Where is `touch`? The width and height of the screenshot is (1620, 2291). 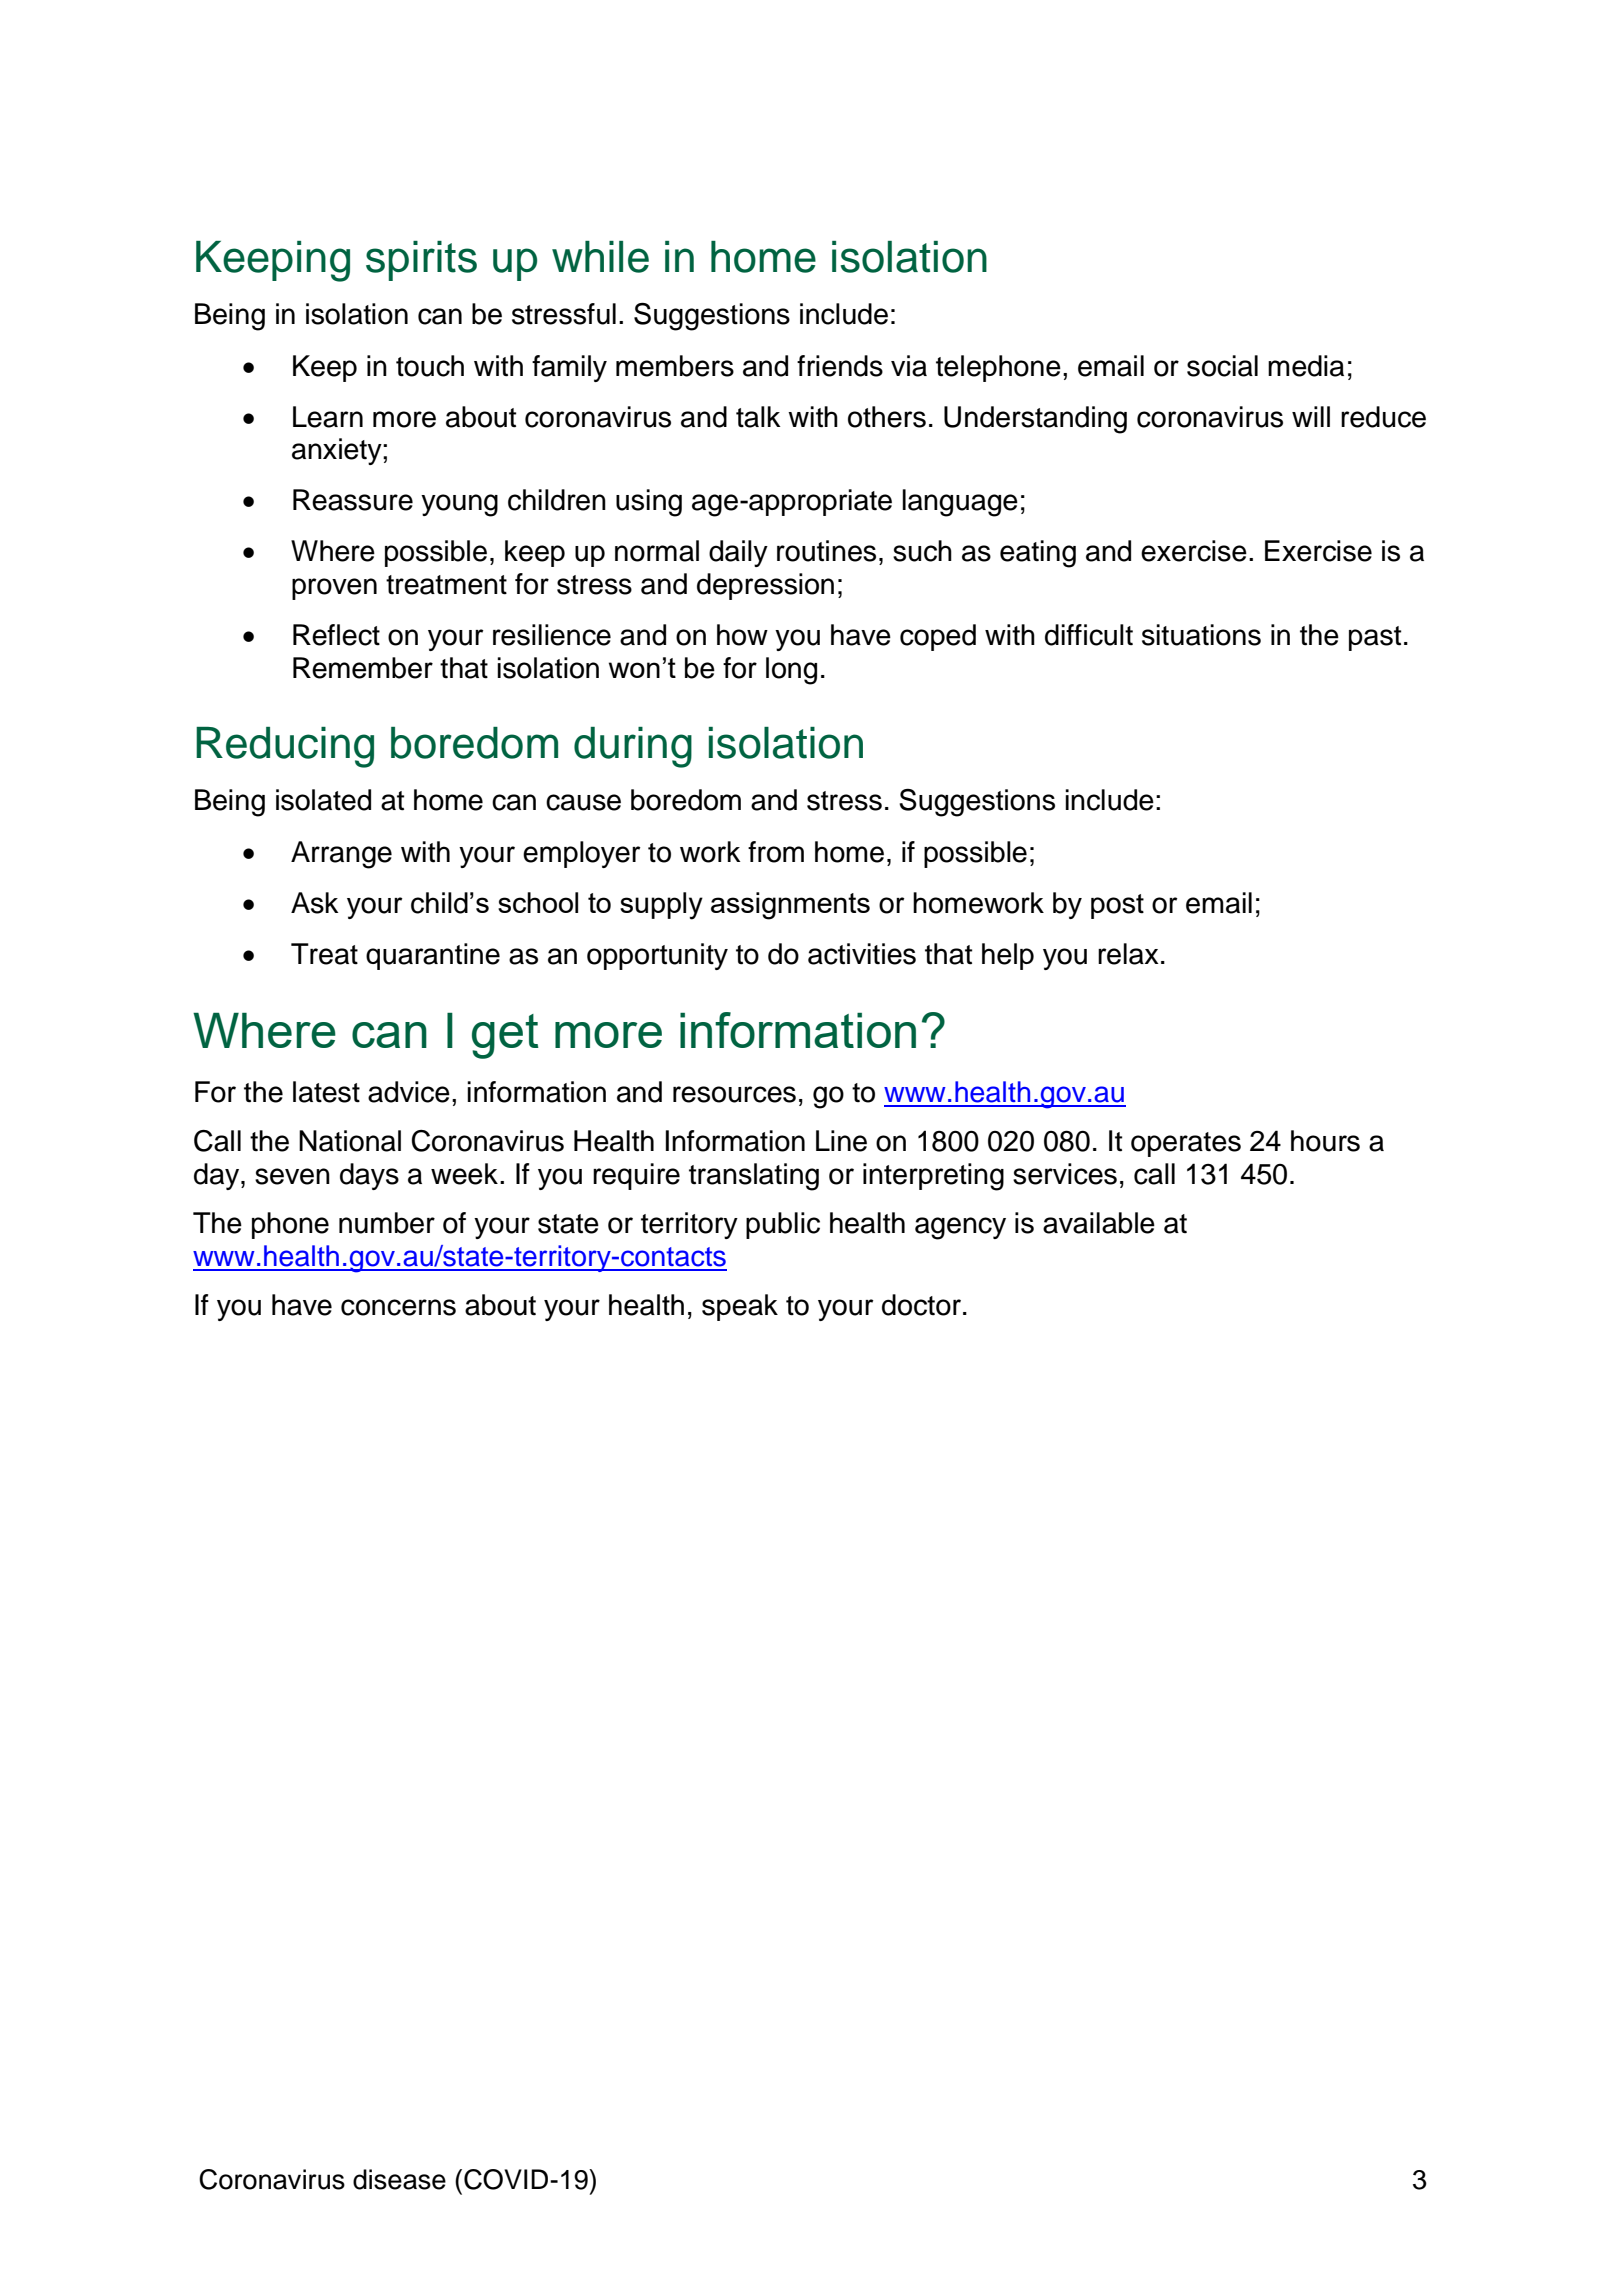
touch is located at coordinates (430, 366).
